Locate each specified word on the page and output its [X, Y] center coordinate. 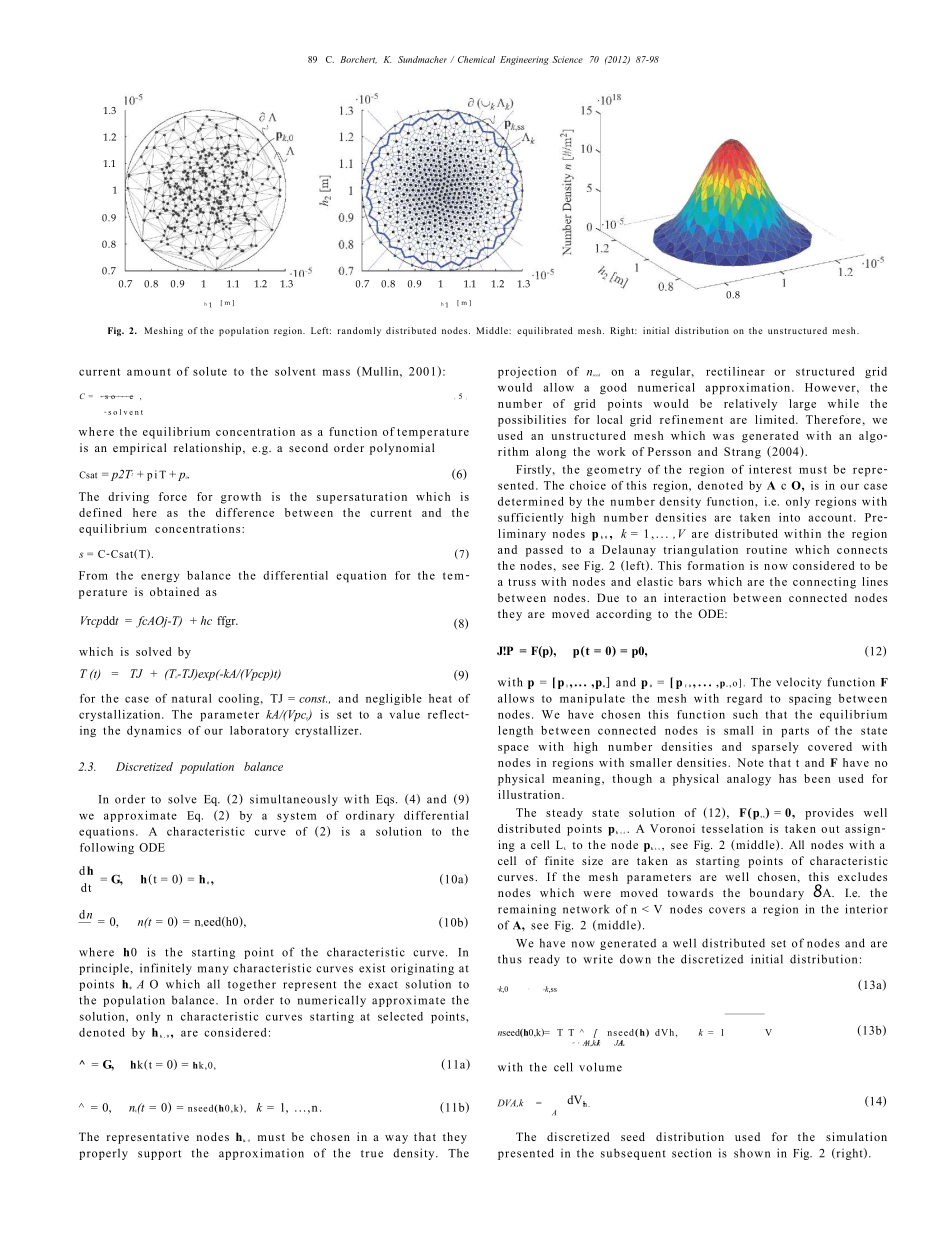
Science [567, 59]
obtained [174, 591]
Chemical [476, 59]
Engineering [524, 60]
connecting [824, 583]
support [159, 1155]
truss [522, 582]
